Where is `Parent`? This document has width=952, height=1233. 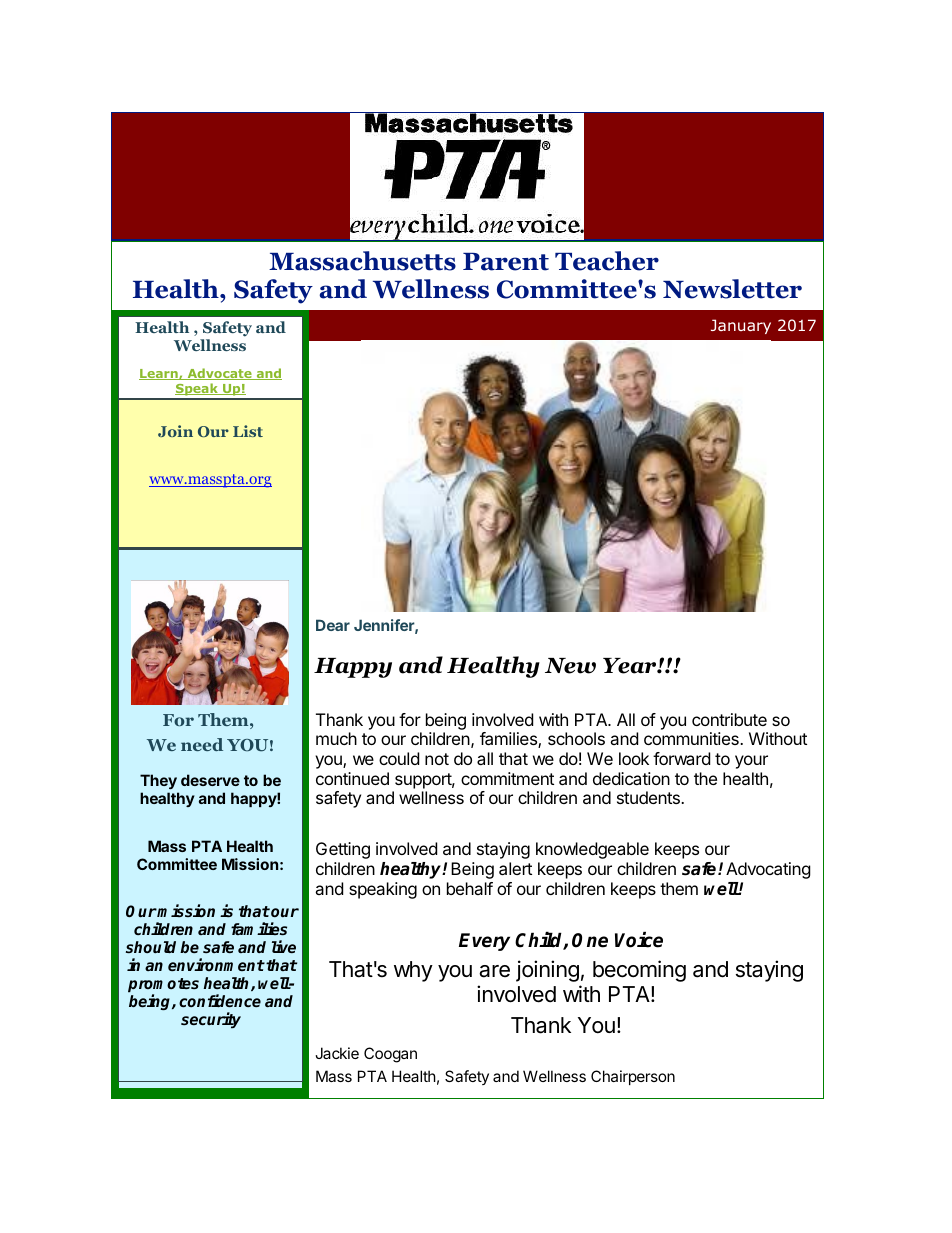 Parent is located at coordinates (506, 262).
